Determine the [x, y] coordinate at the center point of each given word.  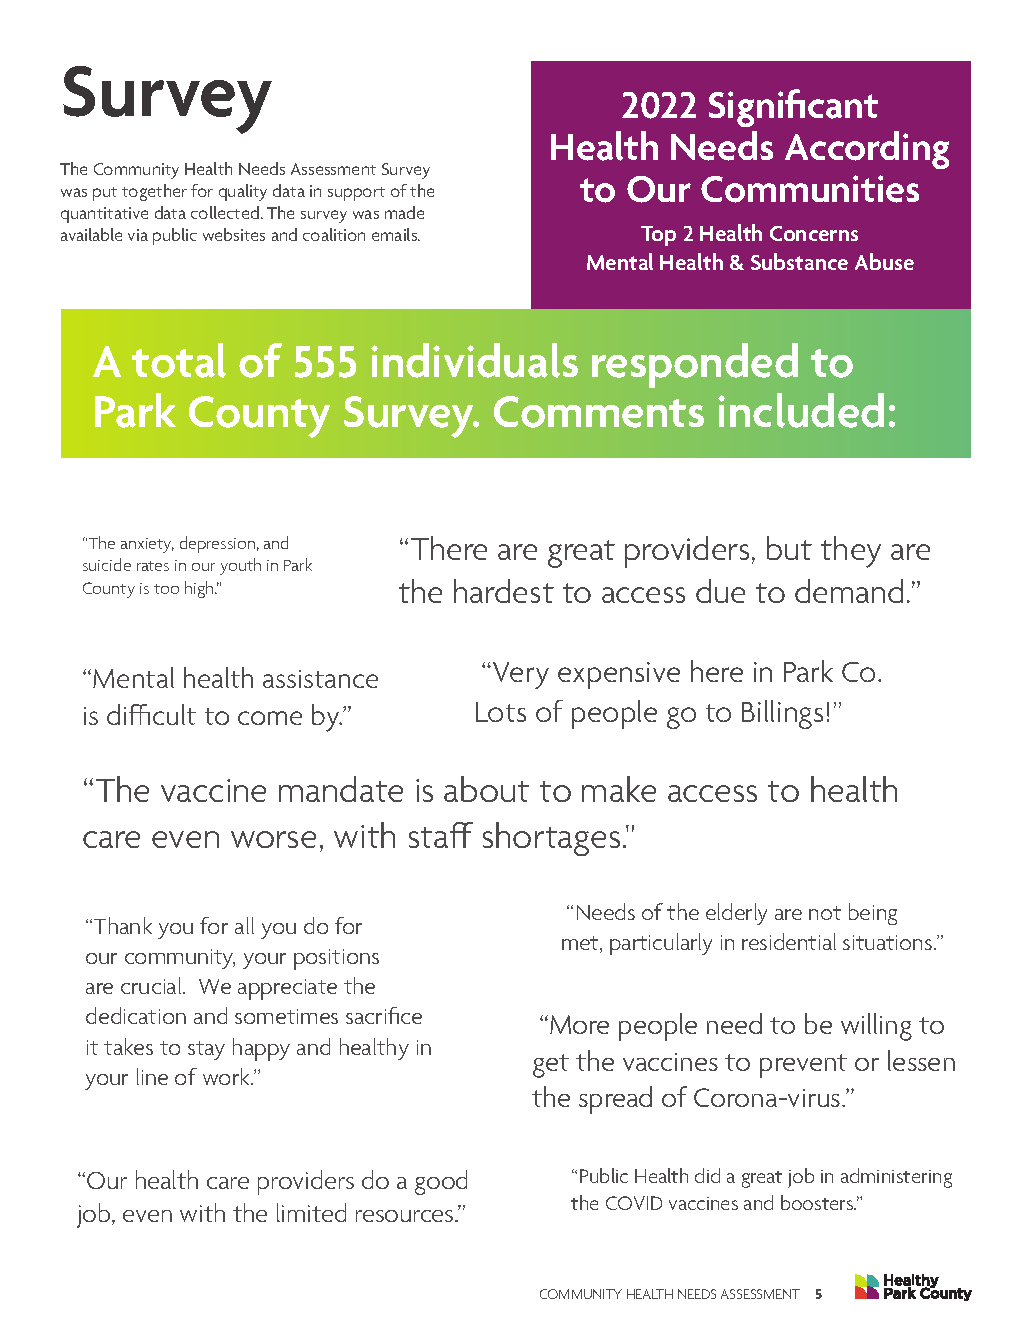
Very [521, 675]
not [825, 913]
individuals [474, 360]
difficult [151, 714]
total [179, 360]
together [154, 192]
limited [311, 1212]
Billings [782, 714]
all [244, 925]
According [867, 150]
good [441, 1182]
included [801, 410]
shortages [551, 839]
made [404, 212]
